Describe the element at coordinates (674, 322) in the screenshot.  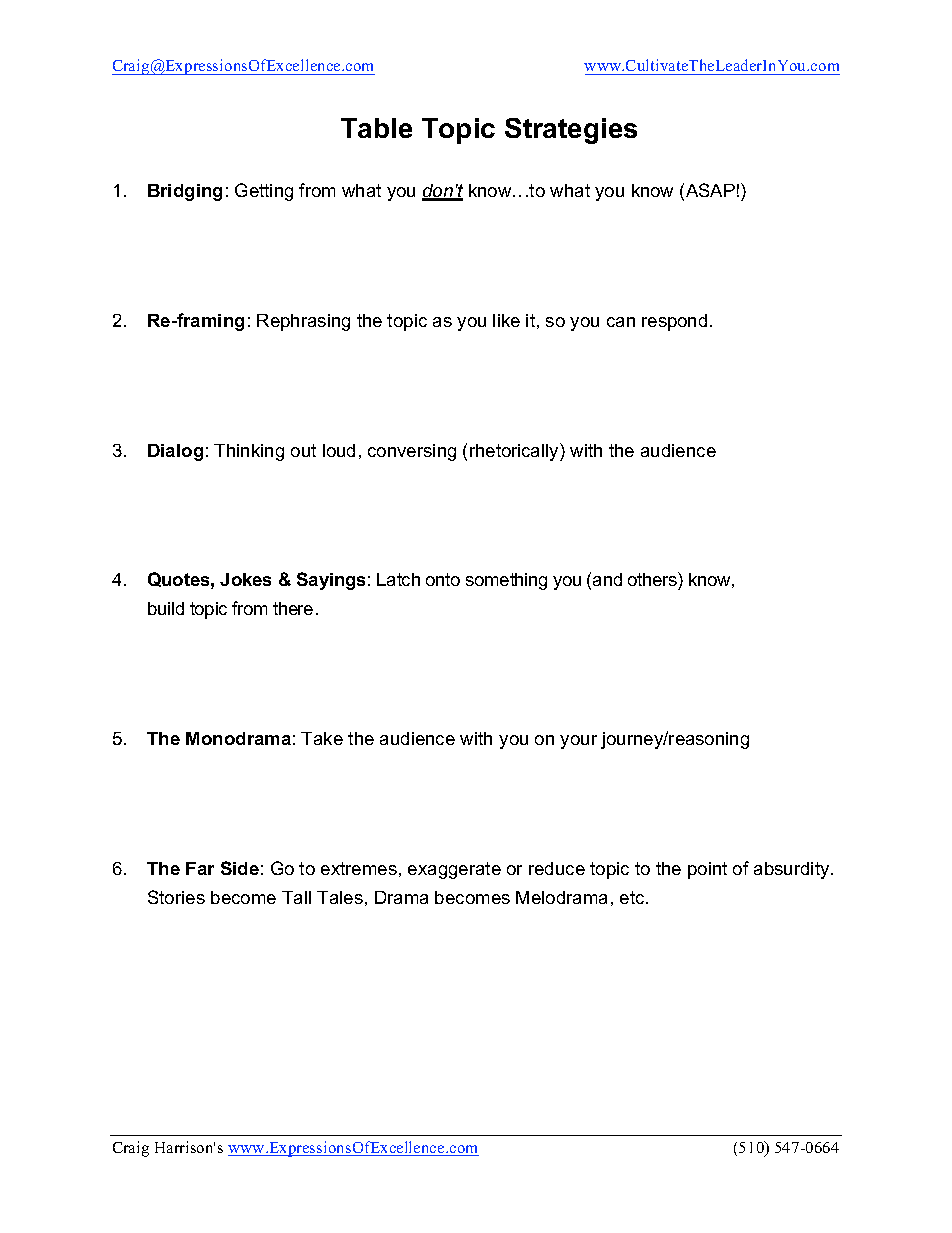
I see `respond` at that location.
